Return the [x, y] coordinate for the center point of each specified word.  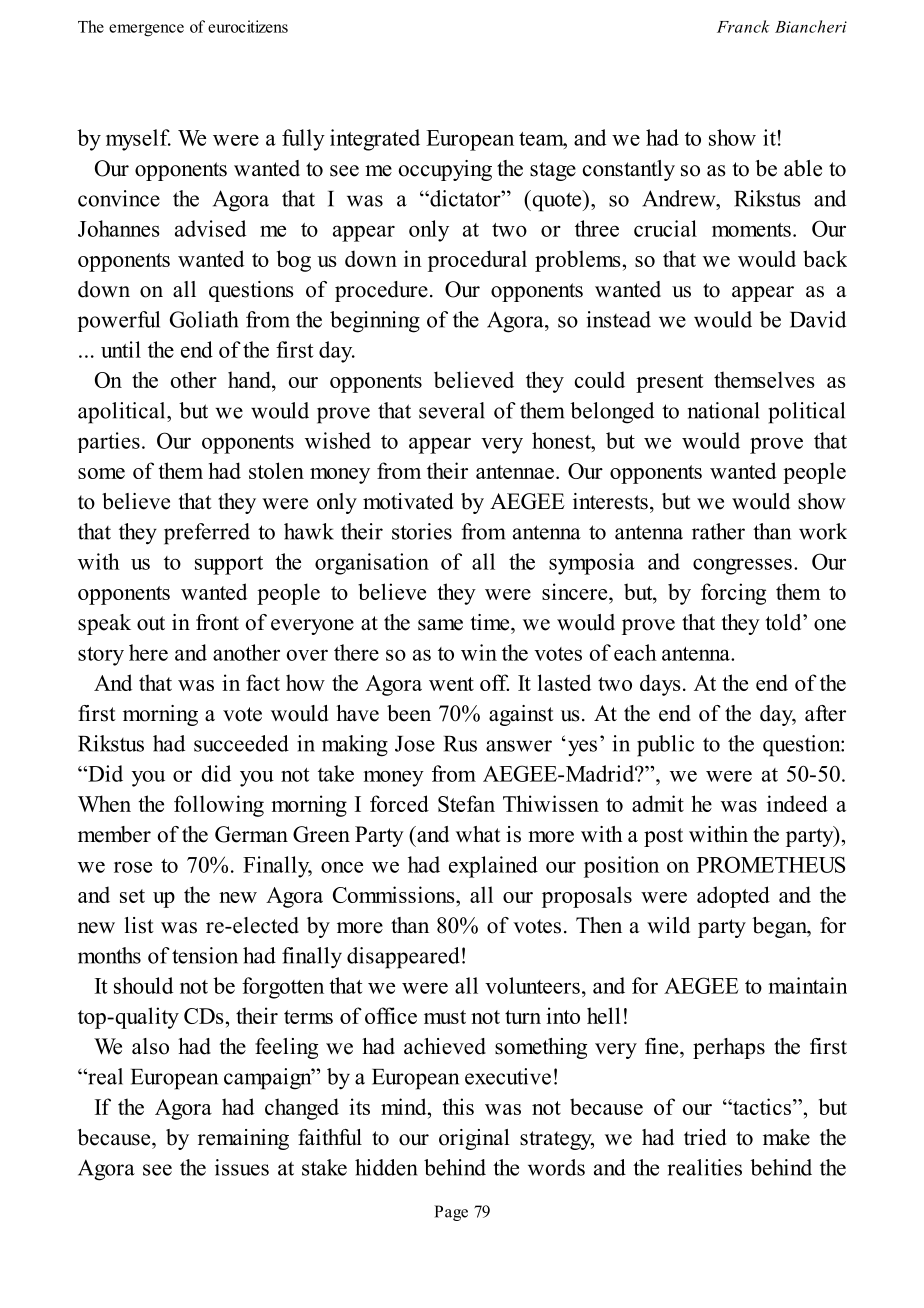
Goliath [204, 319]
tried [705, 1137]
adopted [733, 897]
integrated [375, 140]
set [132, 896]
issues [242, 1167]
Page [451, 1213]
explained [493, 867]
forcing [733, 594]
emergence [146, 30]
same [440, 625]
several [452, 410]
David [818, 319]
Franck [743, 26]
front [217, 622]
